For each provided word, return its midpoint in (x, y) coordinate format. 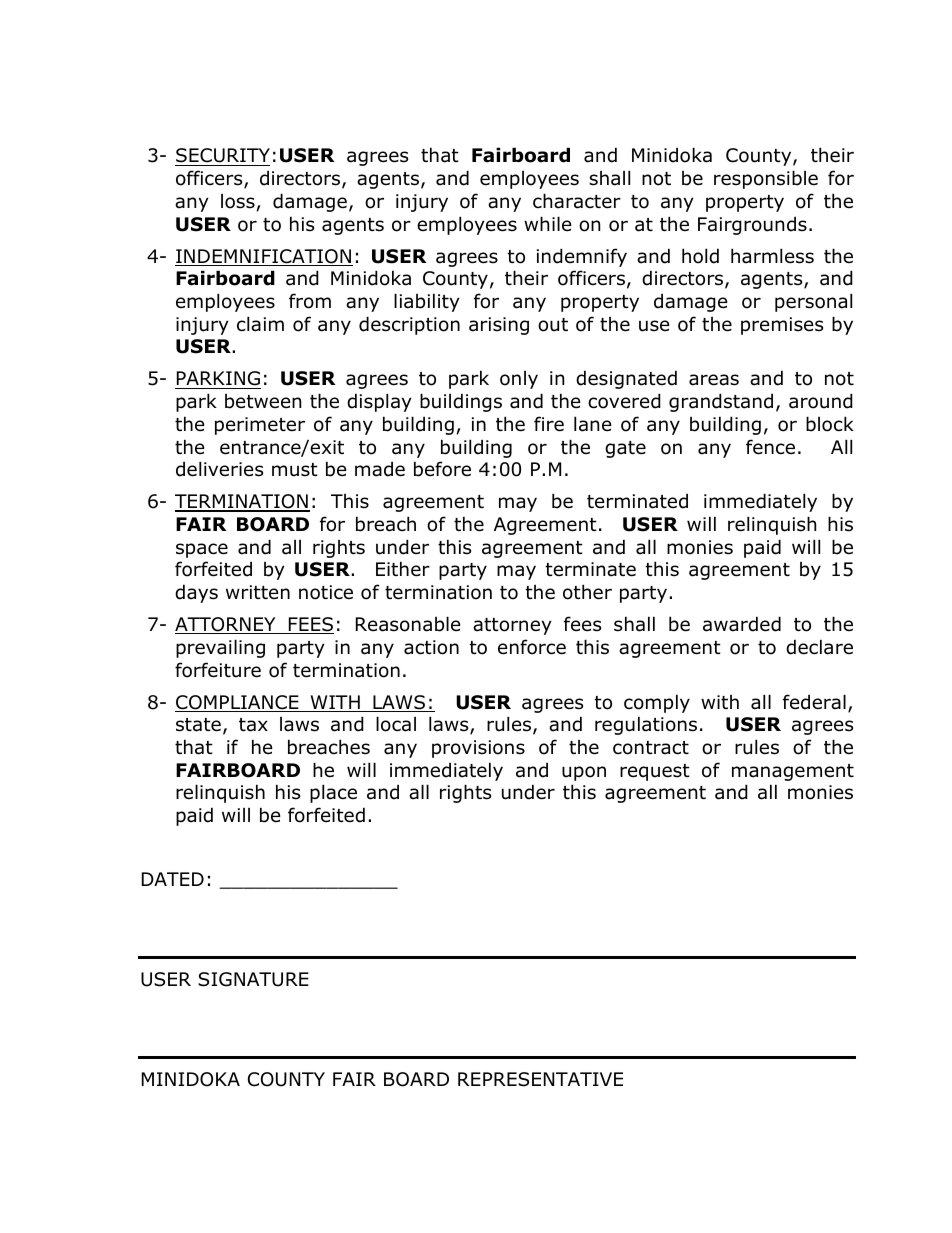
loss (238, 201)
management (793, 772)
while (548, 224)
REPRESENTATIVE (540, 1079)
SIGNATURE (253, 979)
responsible (766, 179)
